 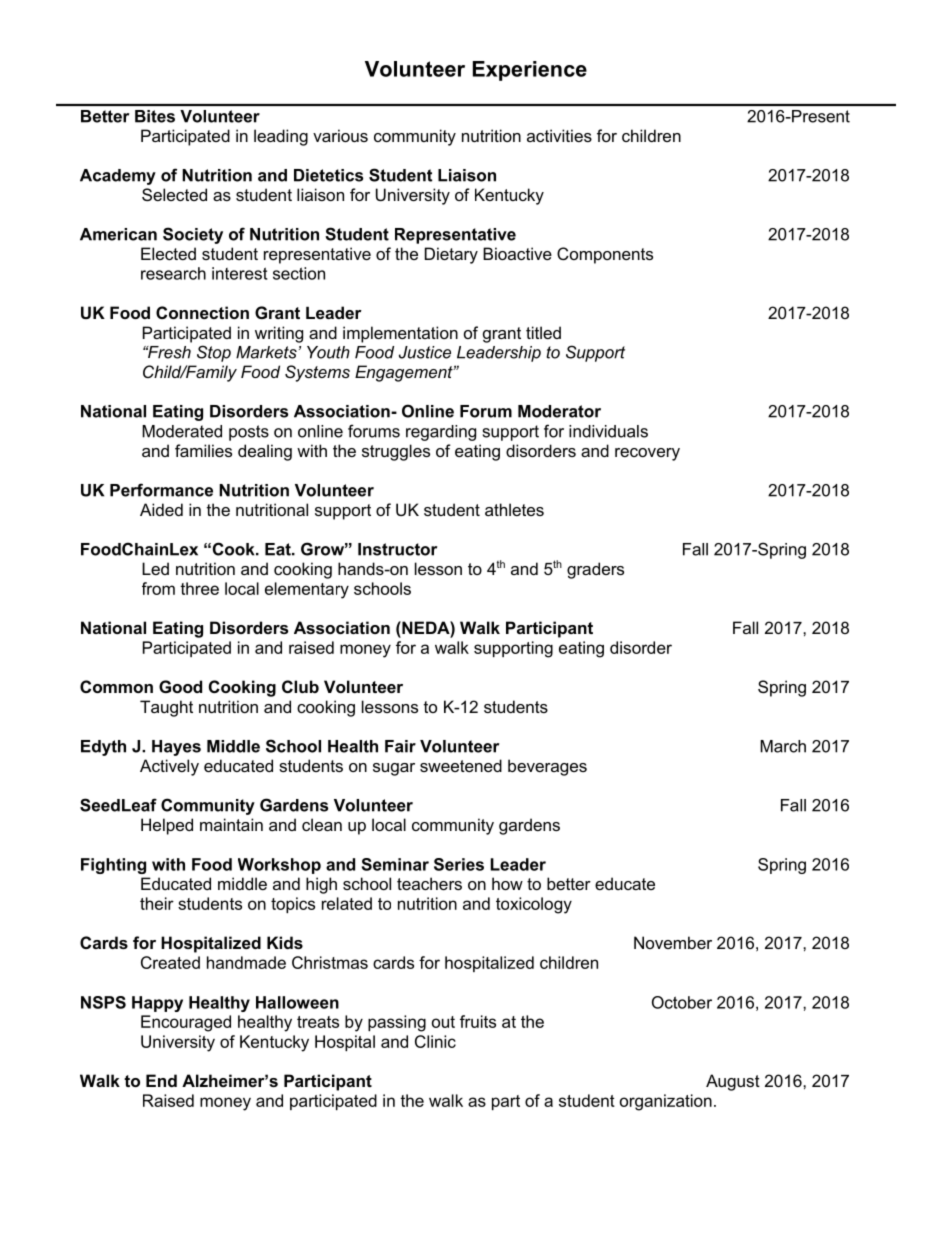 What do you see at coordinates (425, 352) in the screenshot?
I see `Justice` at bounding box center [425, 352].
